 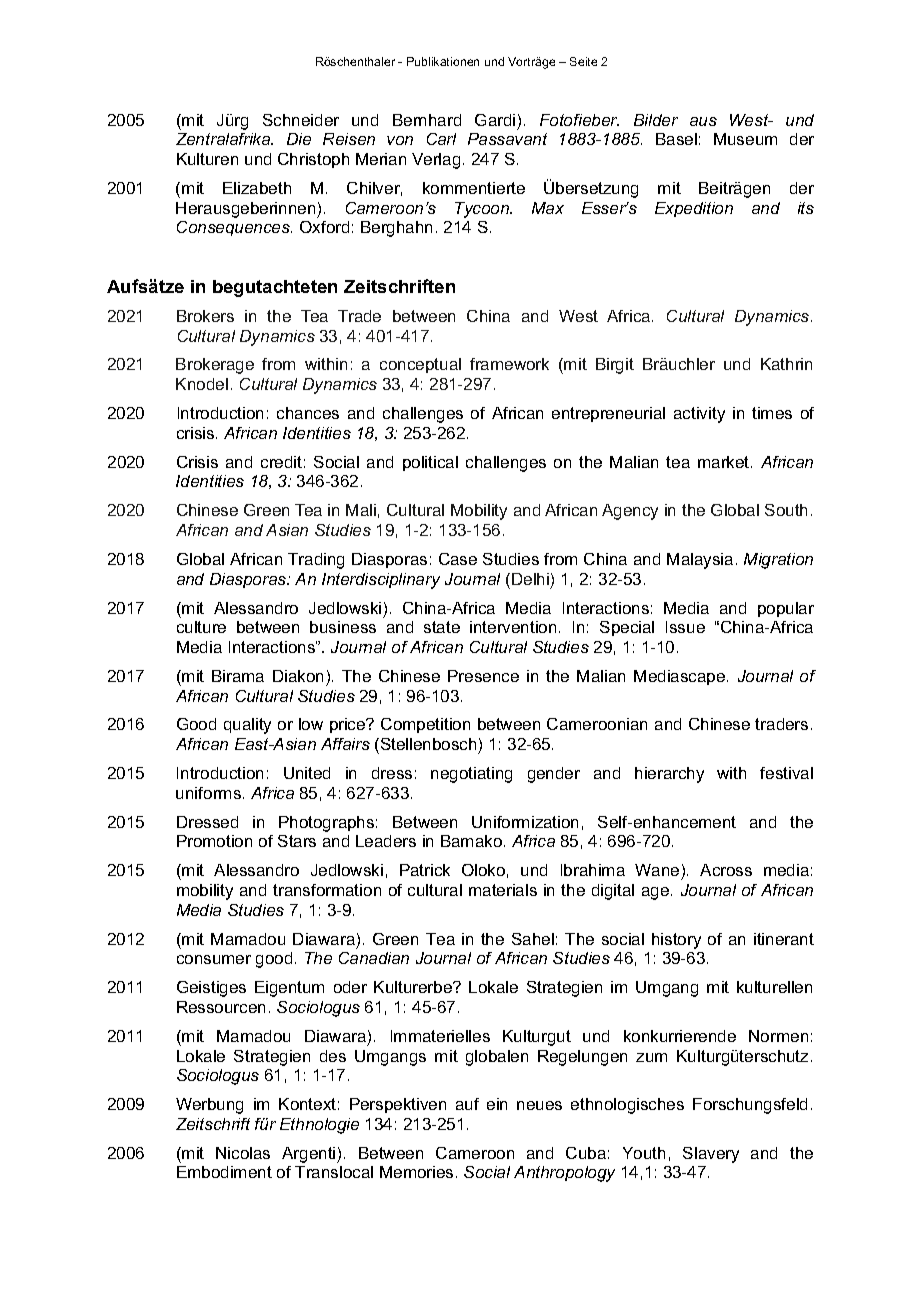 What do you see at coordinates (443, 61) in the screenshot?
I see `Publikationen` at bounding box center [443, 61].
